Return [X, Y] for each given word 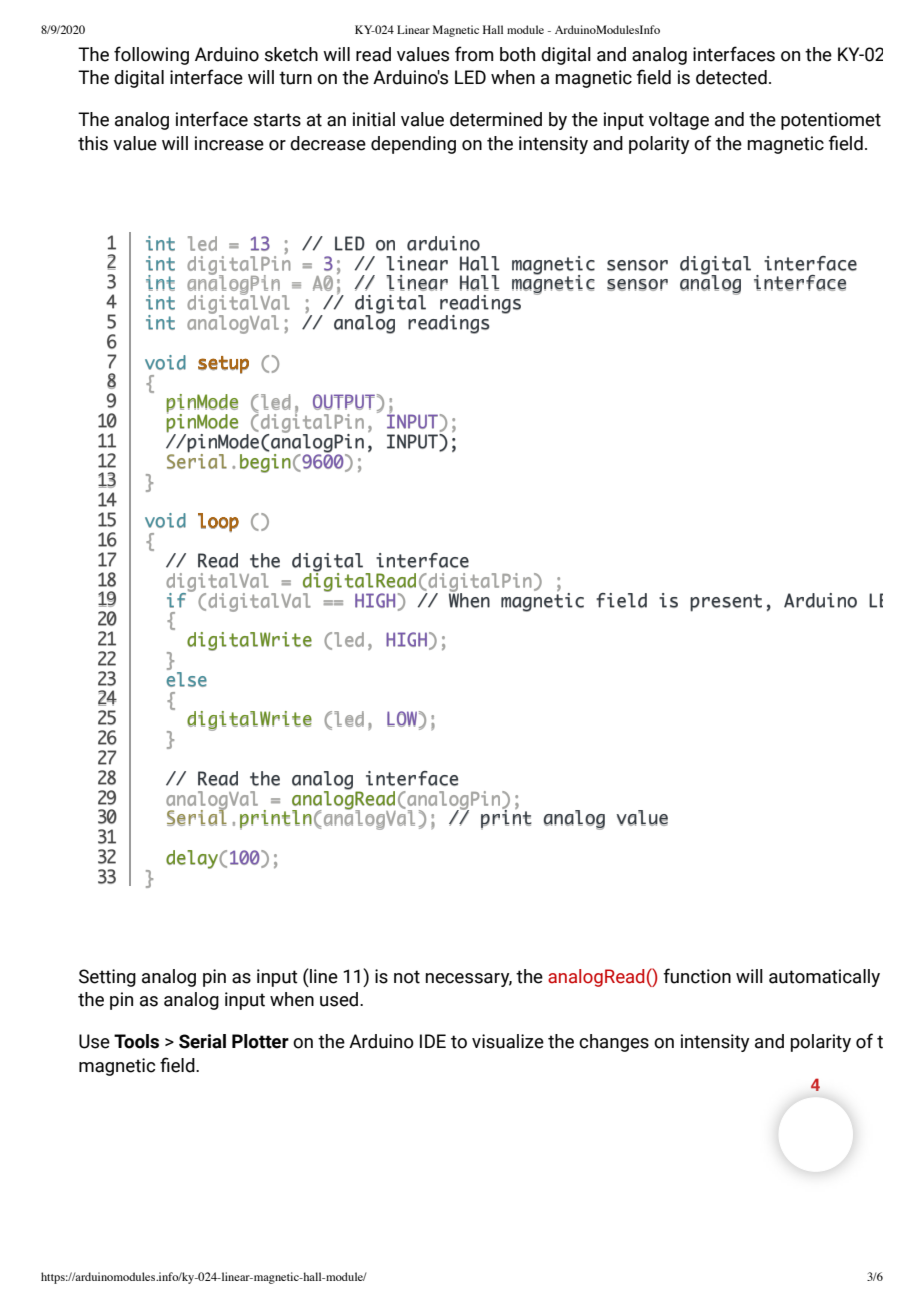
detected [731, 77]
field [621, 600]
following [151, 55]
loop [218, 522]
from [474, 54]
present [726, 603]
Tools [136, 1041]
